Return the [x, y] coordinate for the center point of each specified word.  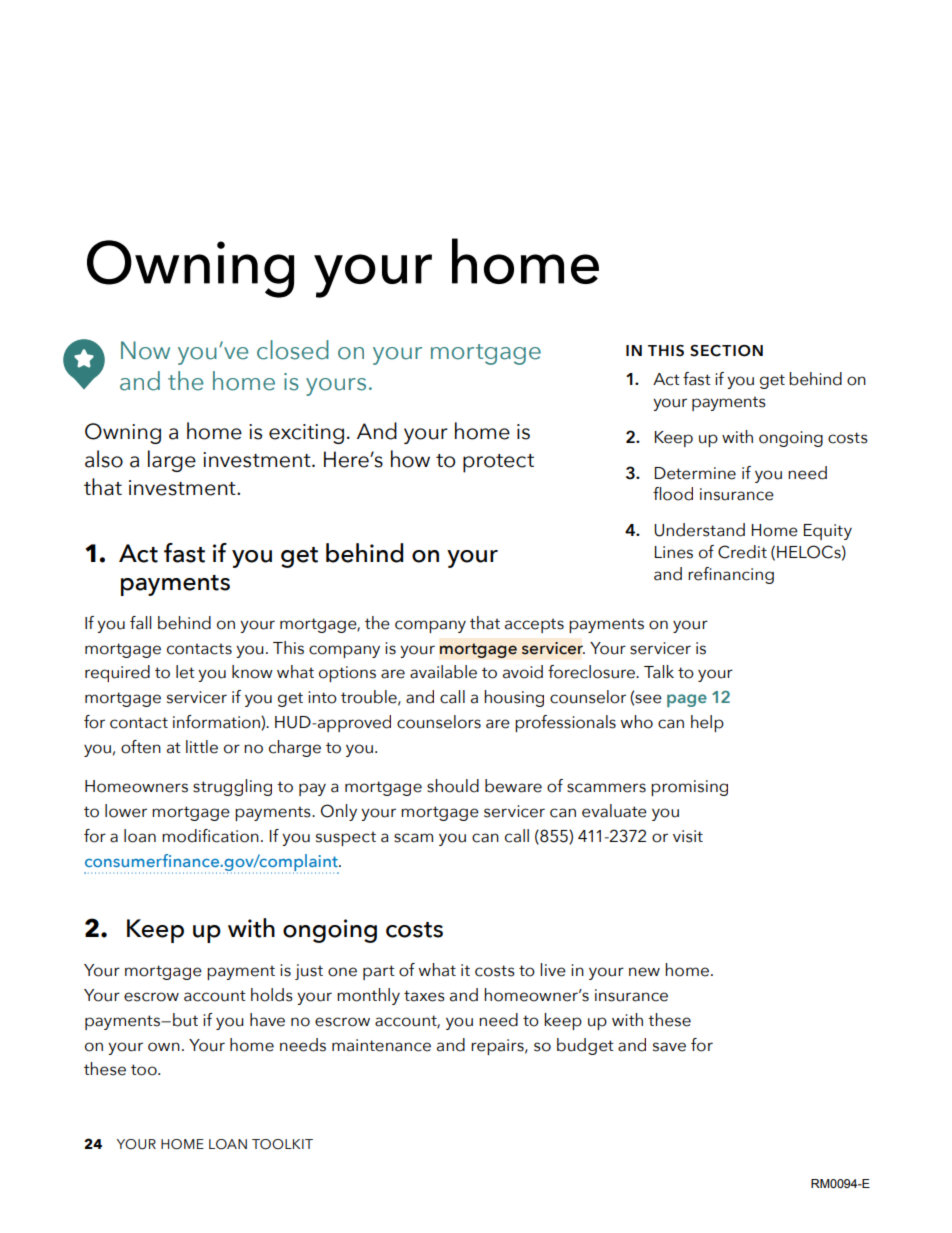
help [707, 723]
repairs [498, 1047]
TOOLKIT [282, 1144]
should [453, 786]
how [410, 459]
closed [293, 350]
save [669, 1047]
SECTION [726, 351]
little [202, 747]
